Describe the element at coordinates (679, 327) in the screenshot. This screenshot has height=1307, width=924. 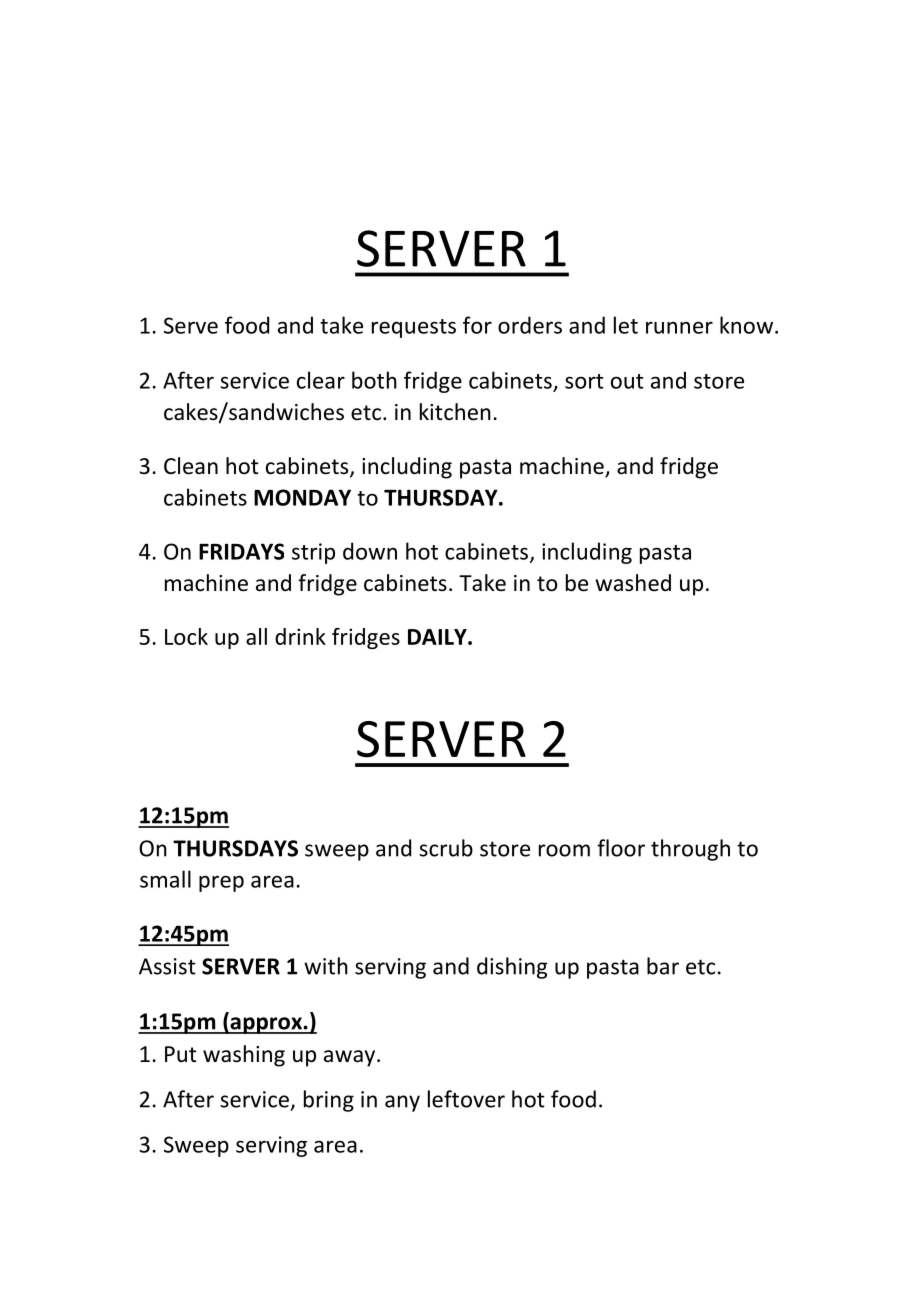
I see `runner` at that location.
